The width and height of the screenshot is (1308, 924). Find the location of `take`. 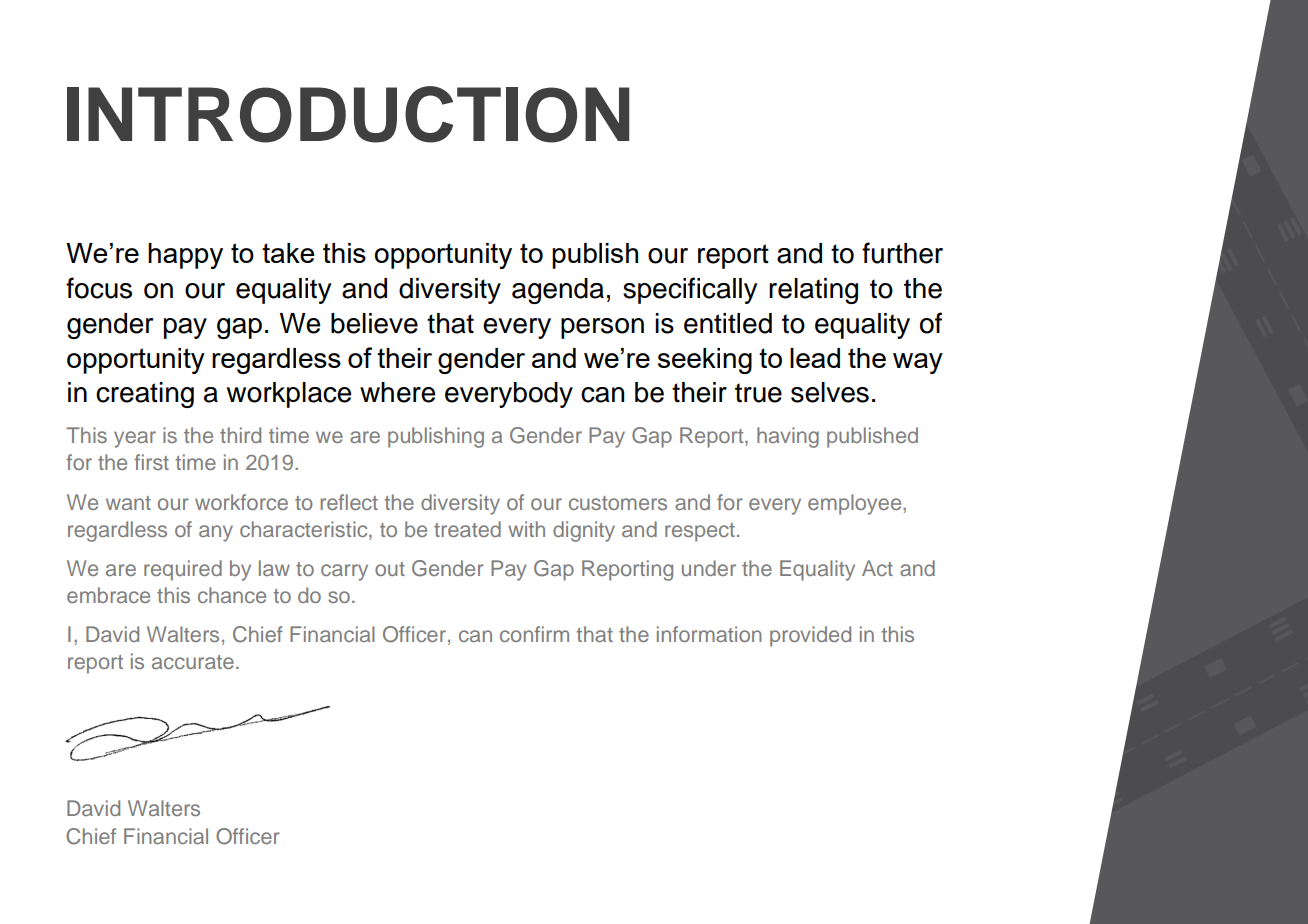

take is located at coordinates (288, 253).
